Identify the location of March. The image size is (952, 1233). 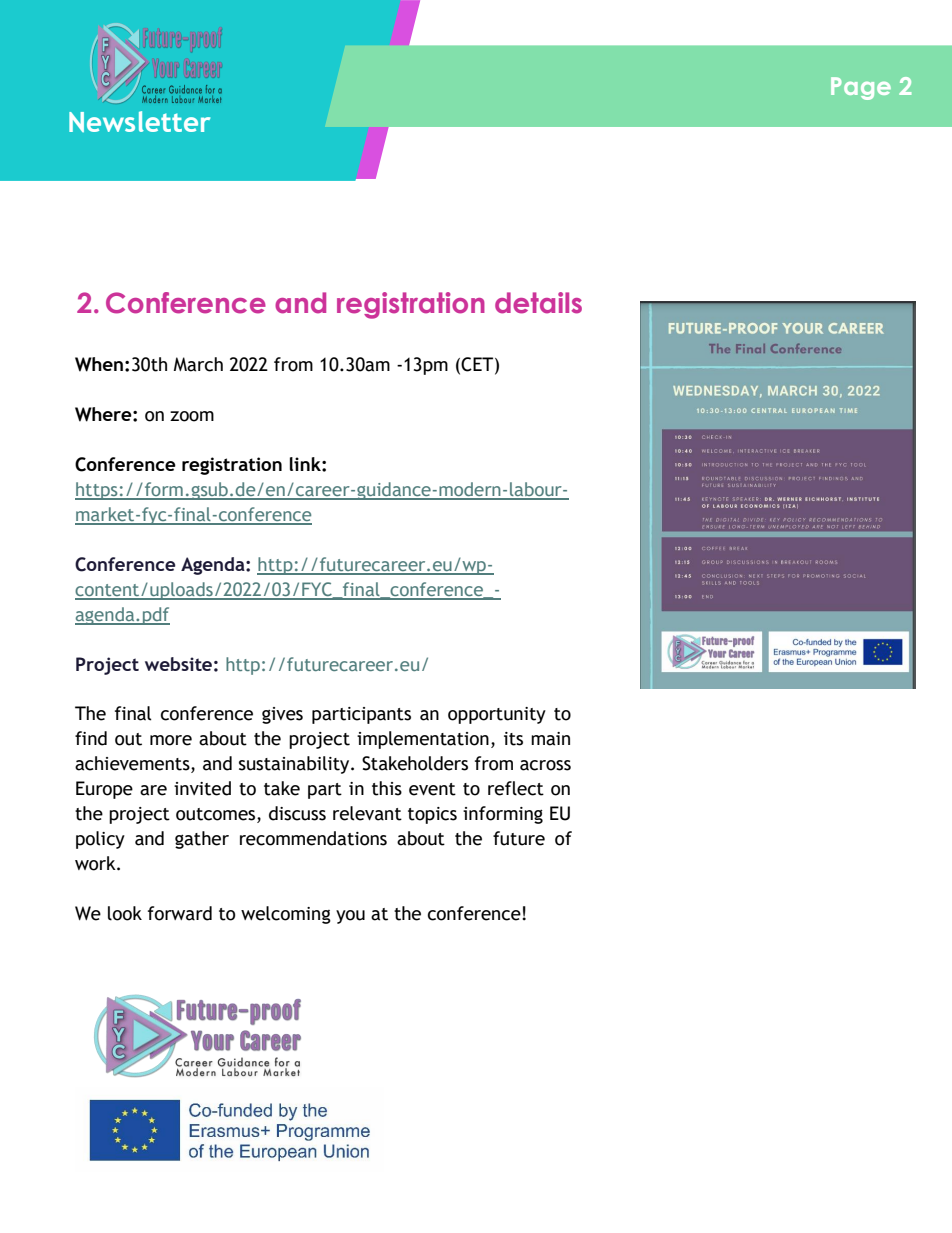
(198, 364).
